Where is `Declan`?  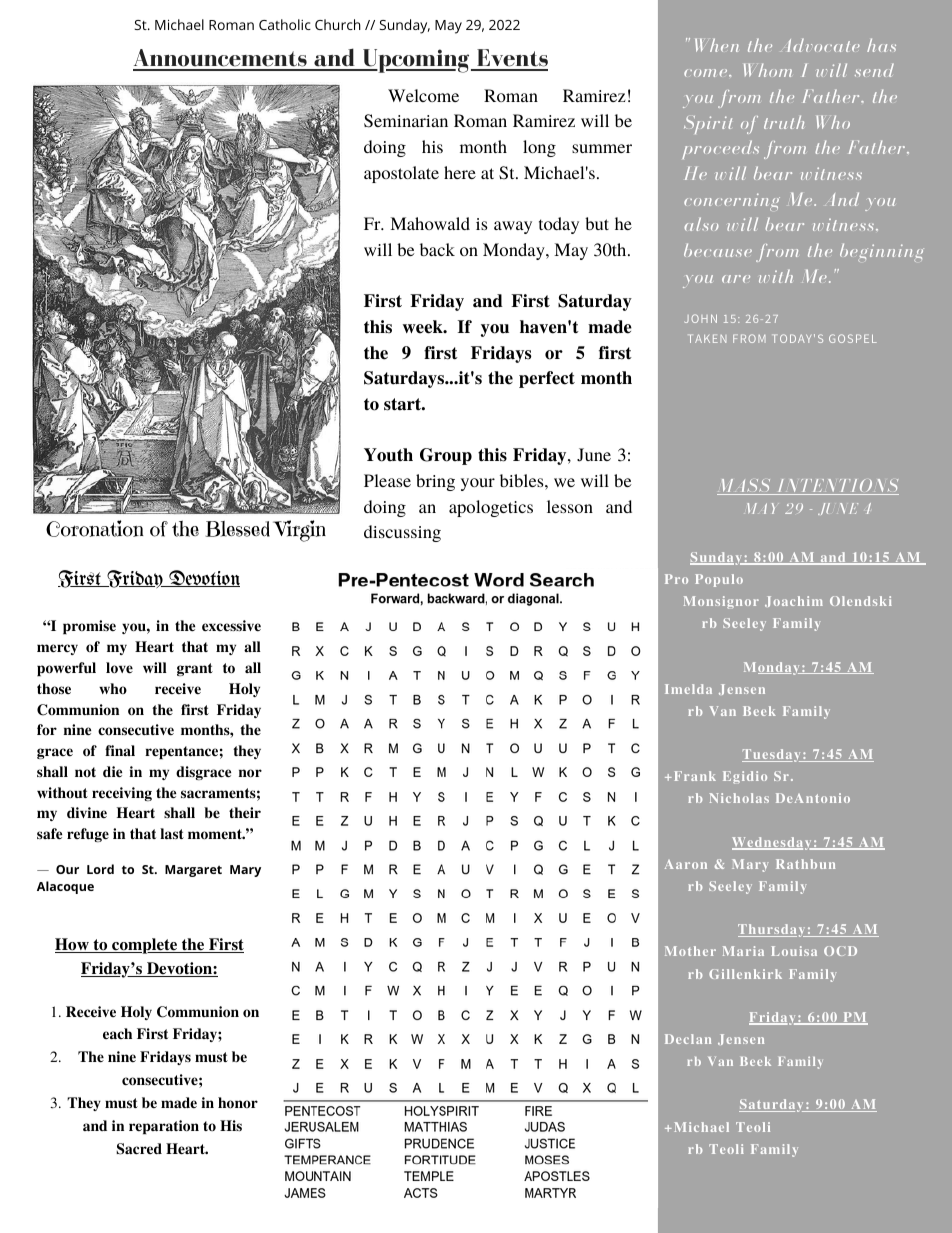 Declan is located at coordinates (688, 1039).
